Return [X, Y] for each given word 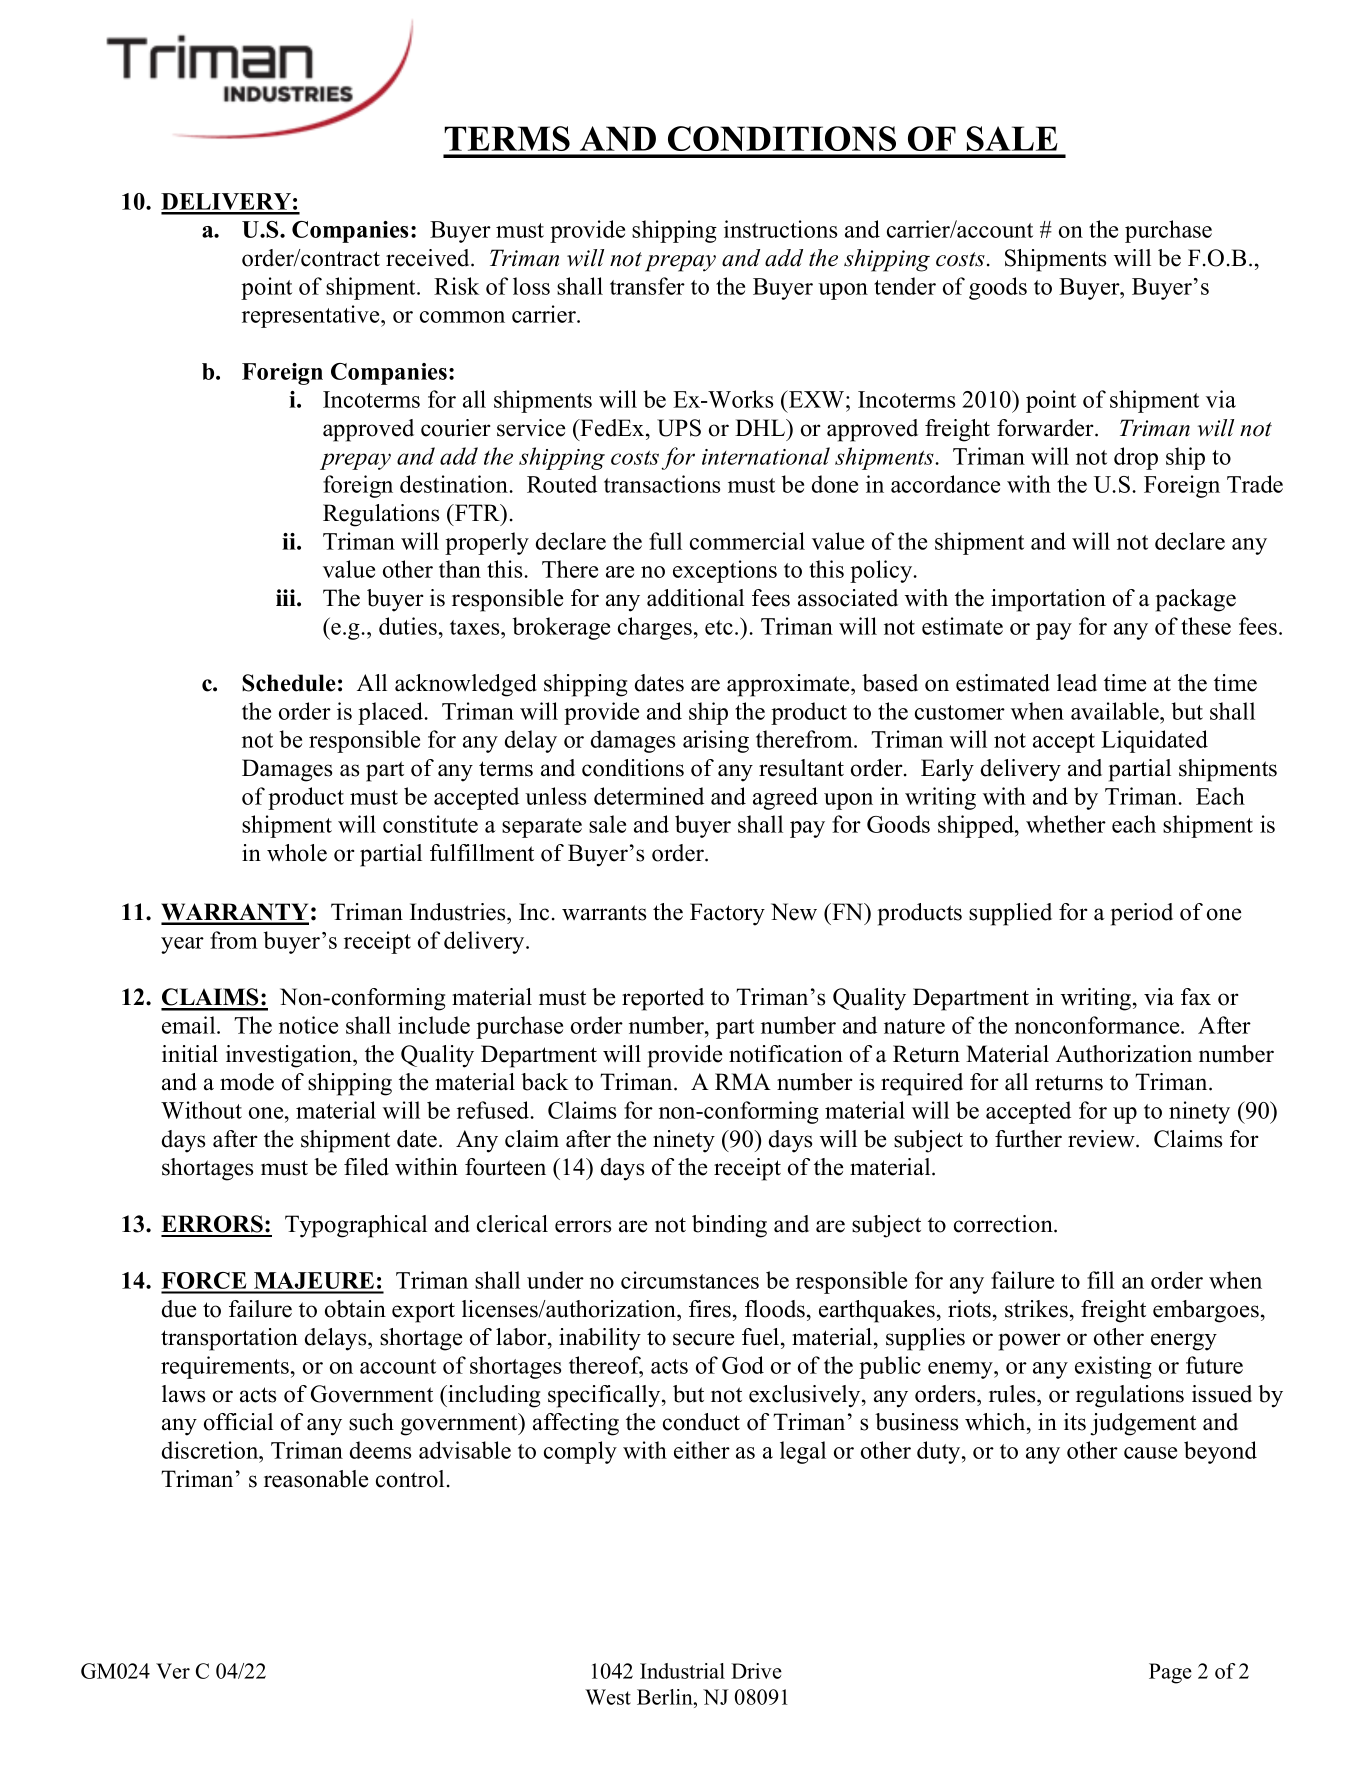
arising [716, 741]
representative [312, 316]
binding [729, 1226]
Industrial [682, 1671]
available [1116, 711]
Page [1170, 1673]
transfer [647, 286]
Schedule [289, 683]
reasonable [316, 1479]
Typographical [356, 1226]
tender [905, 286]
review [1102, 1139]
